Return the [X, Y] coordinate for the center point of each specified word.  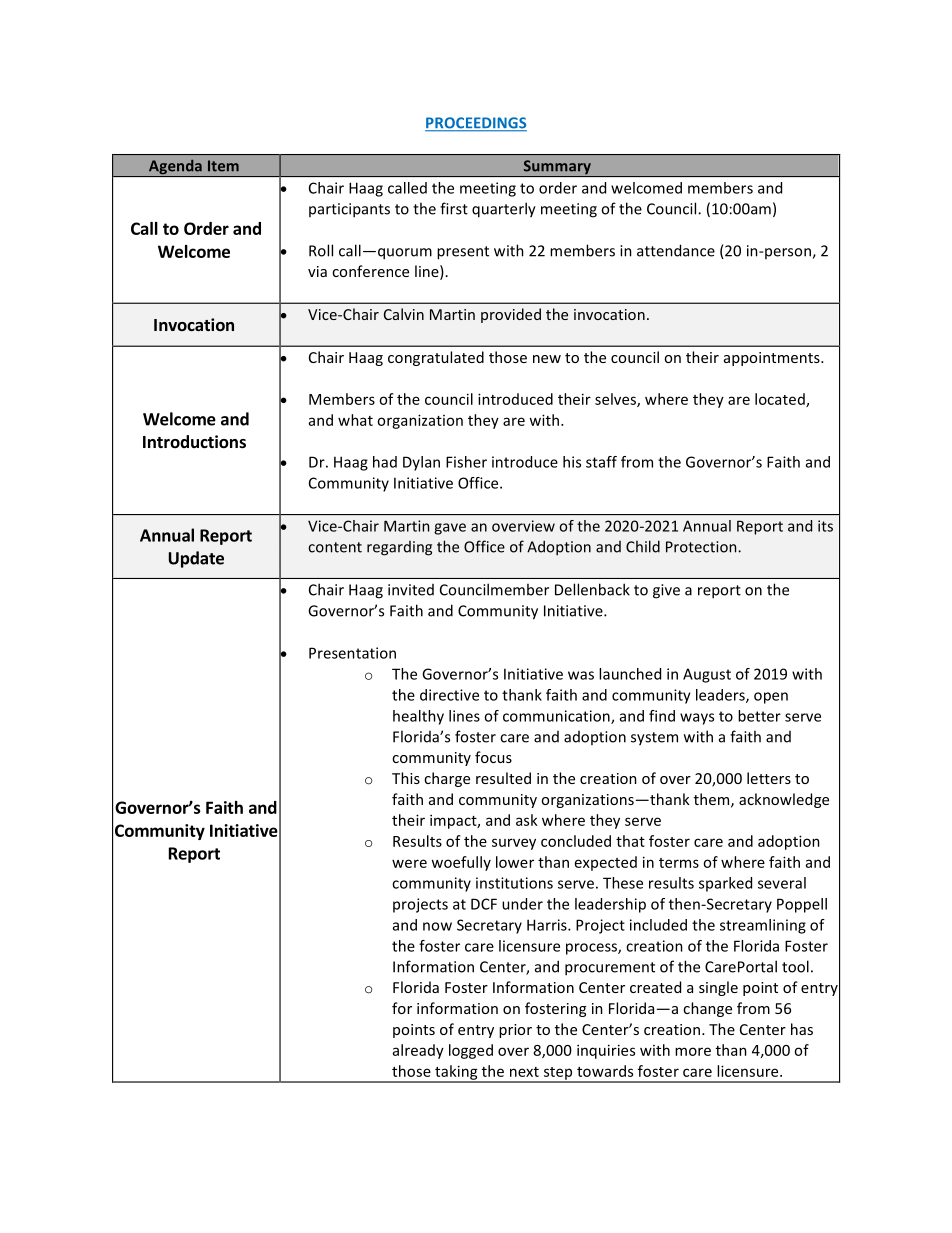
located [781, 400]
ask [527, 820]
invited [411, 590]
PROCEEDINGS [476, 124]
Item [223, 166]
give [666, 591]
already [418, 1051]
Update [196, 559]
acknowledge [784, 800]
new [547, 359]
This [406, 778]
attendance [676, 250]
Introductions [194, 442]
